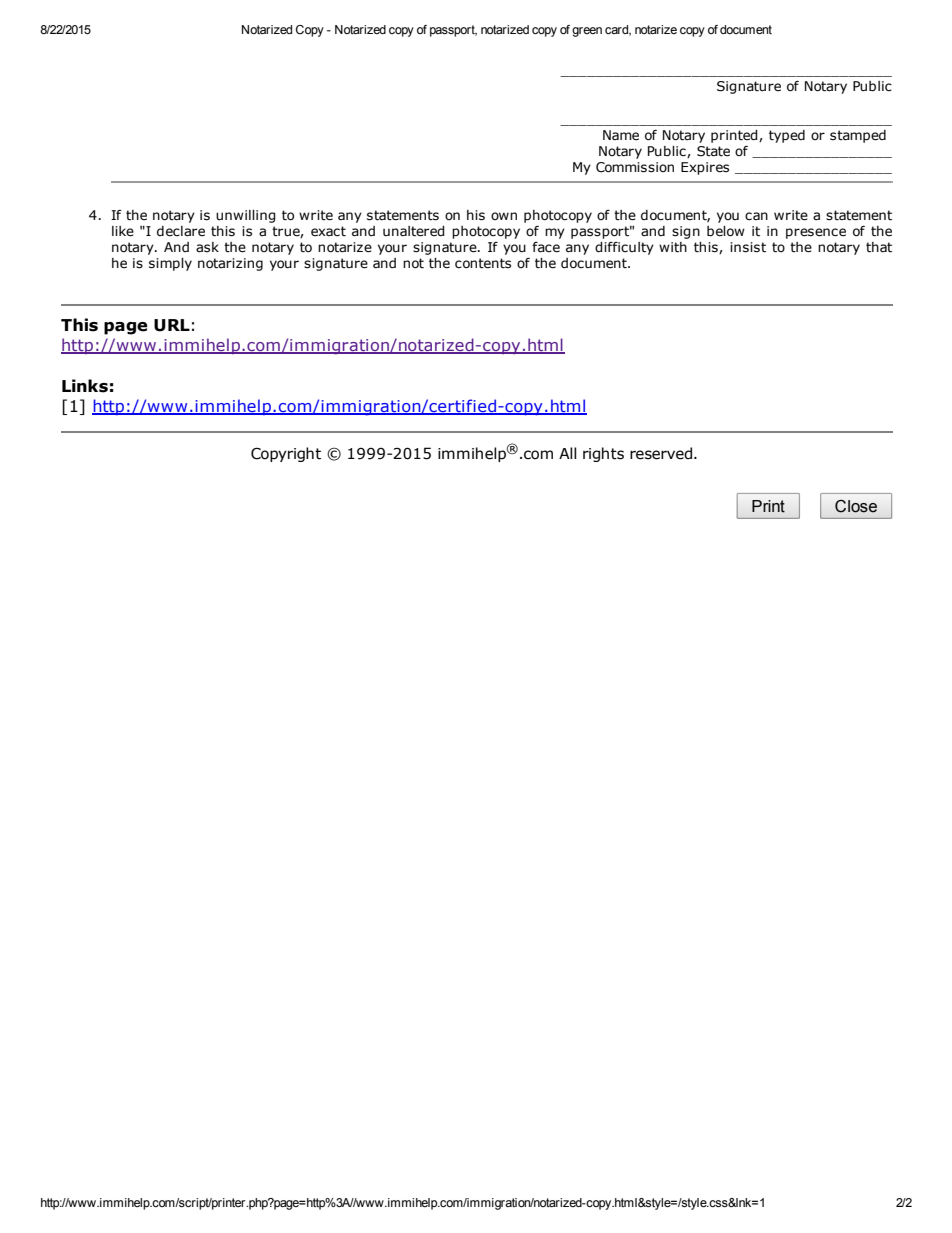 This screenshot has width=952, height=1233. Describe the element at coordinates (621, 135) in the screenshot. I see `Name` at that location.
